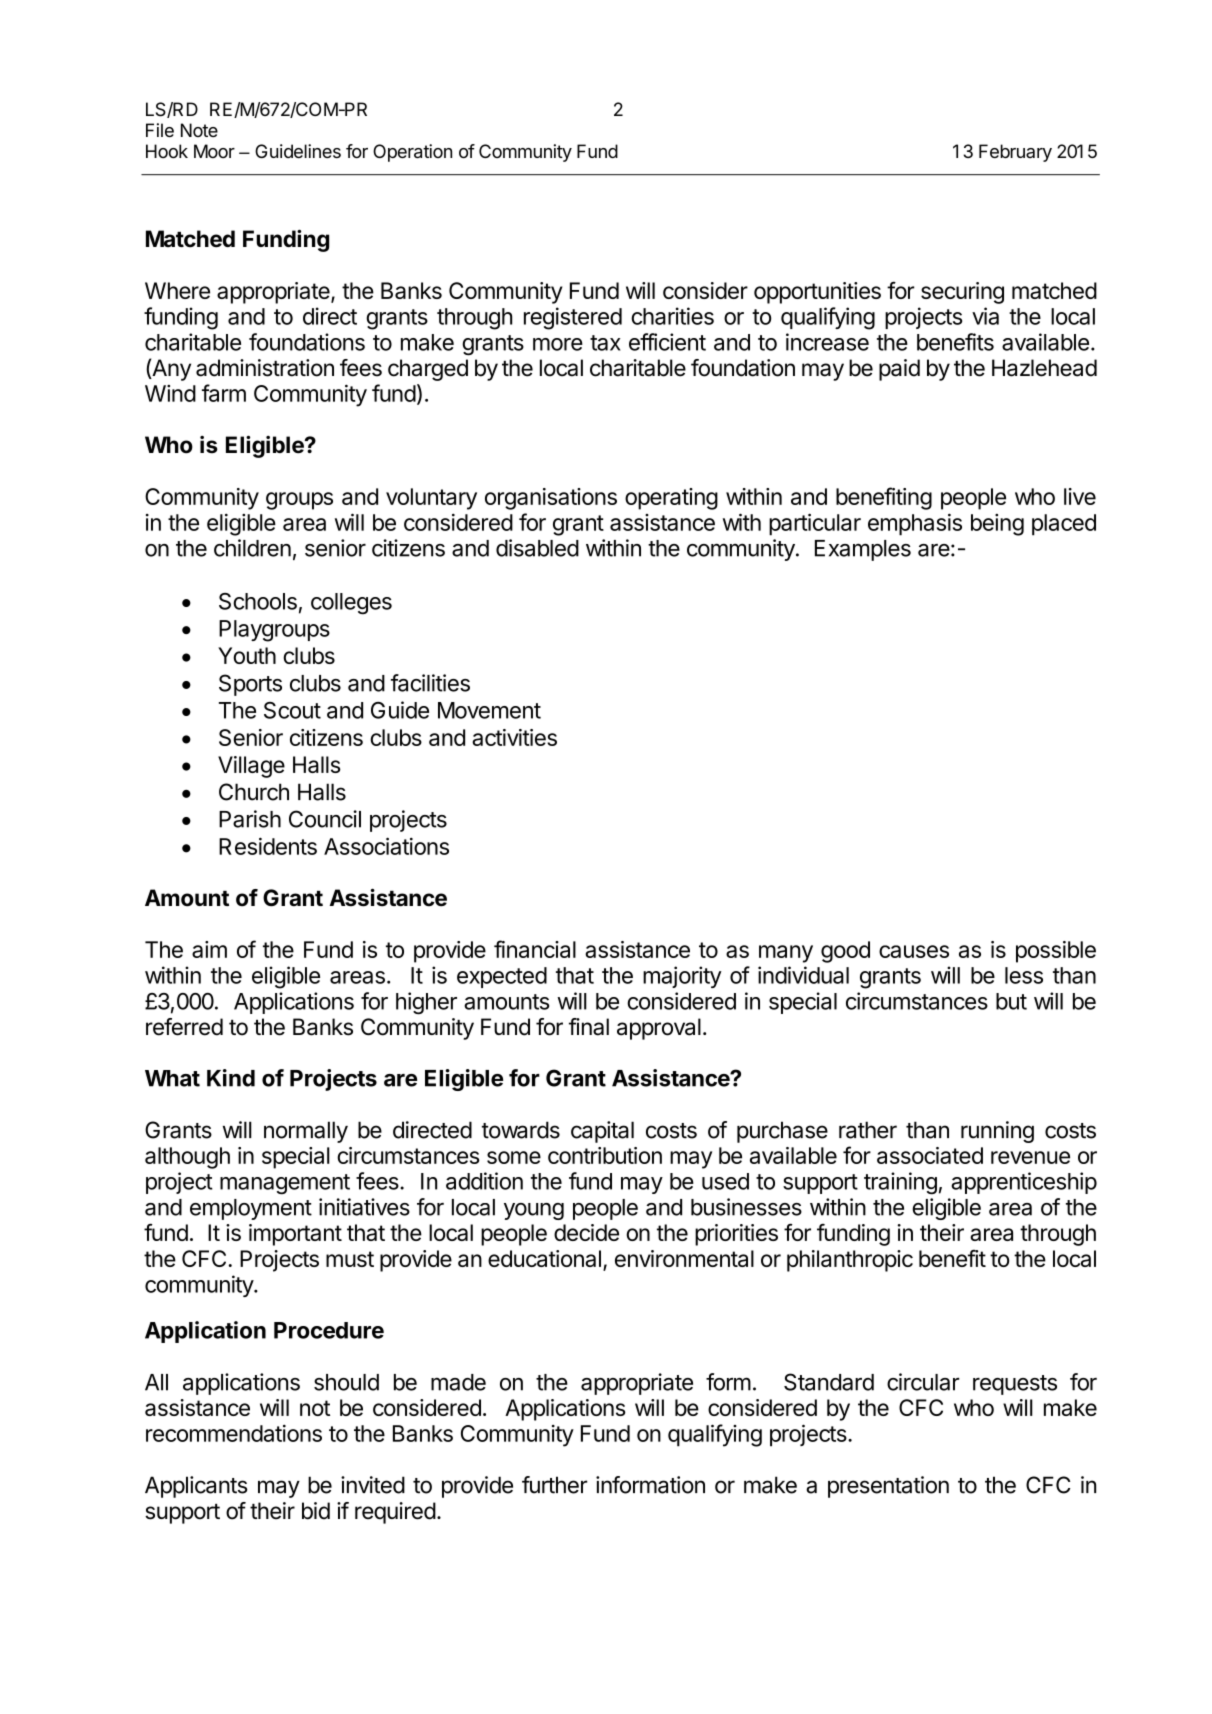 The height and width of the image is (1714, 1212). Describe the element at coordinates (514, 737) in the image. I see `activities` at that location.
